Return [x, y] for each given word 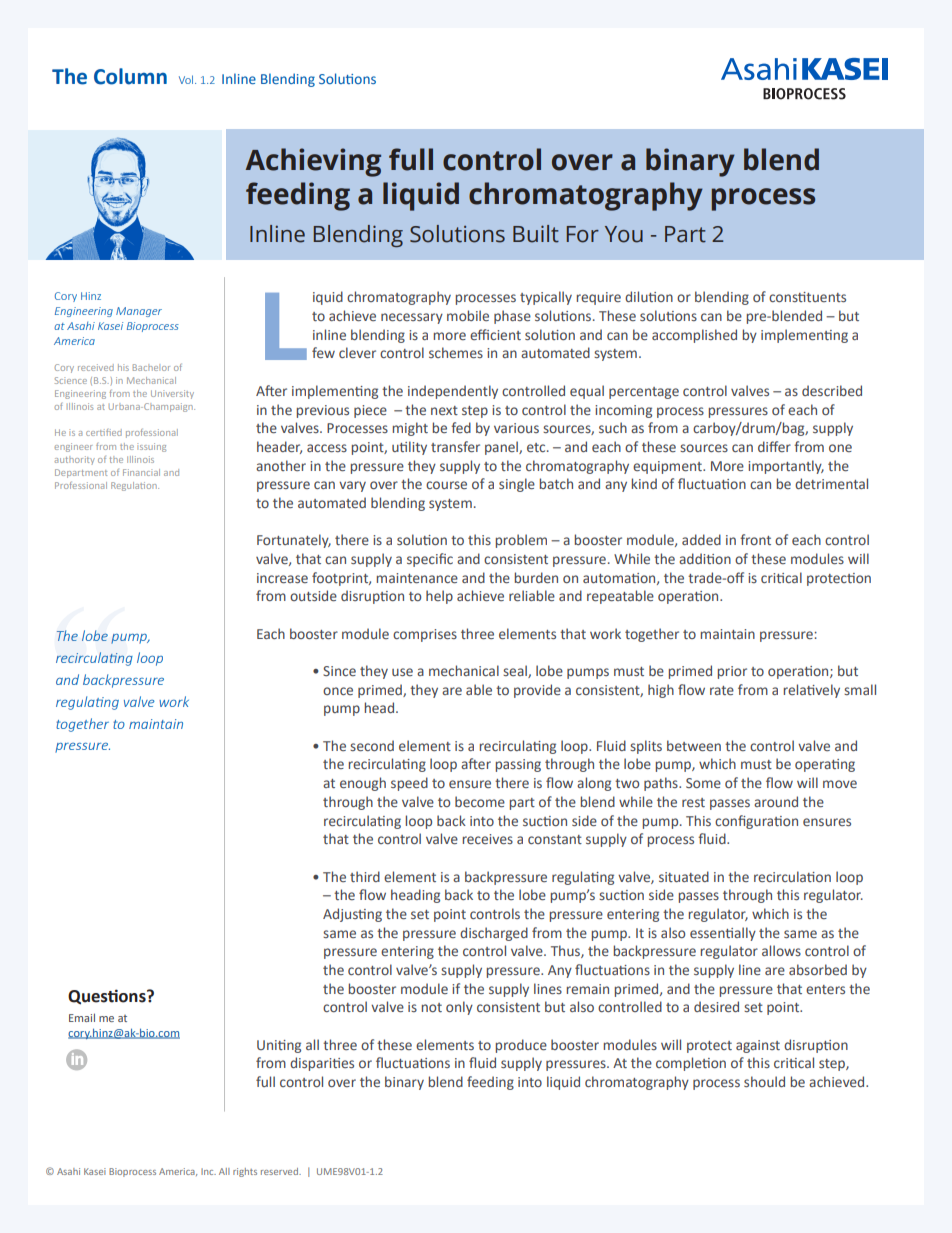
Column [130, 76]
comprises [425, 635]
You [624, 234]
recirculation [792, 876]
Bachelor [151, 367]
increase [282, 578]
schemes [456, 352]
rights [245, 1172]
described [832, 390]
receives [488, 839]
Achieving [313, 162]
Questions [108, 997]
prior [732, 672]
